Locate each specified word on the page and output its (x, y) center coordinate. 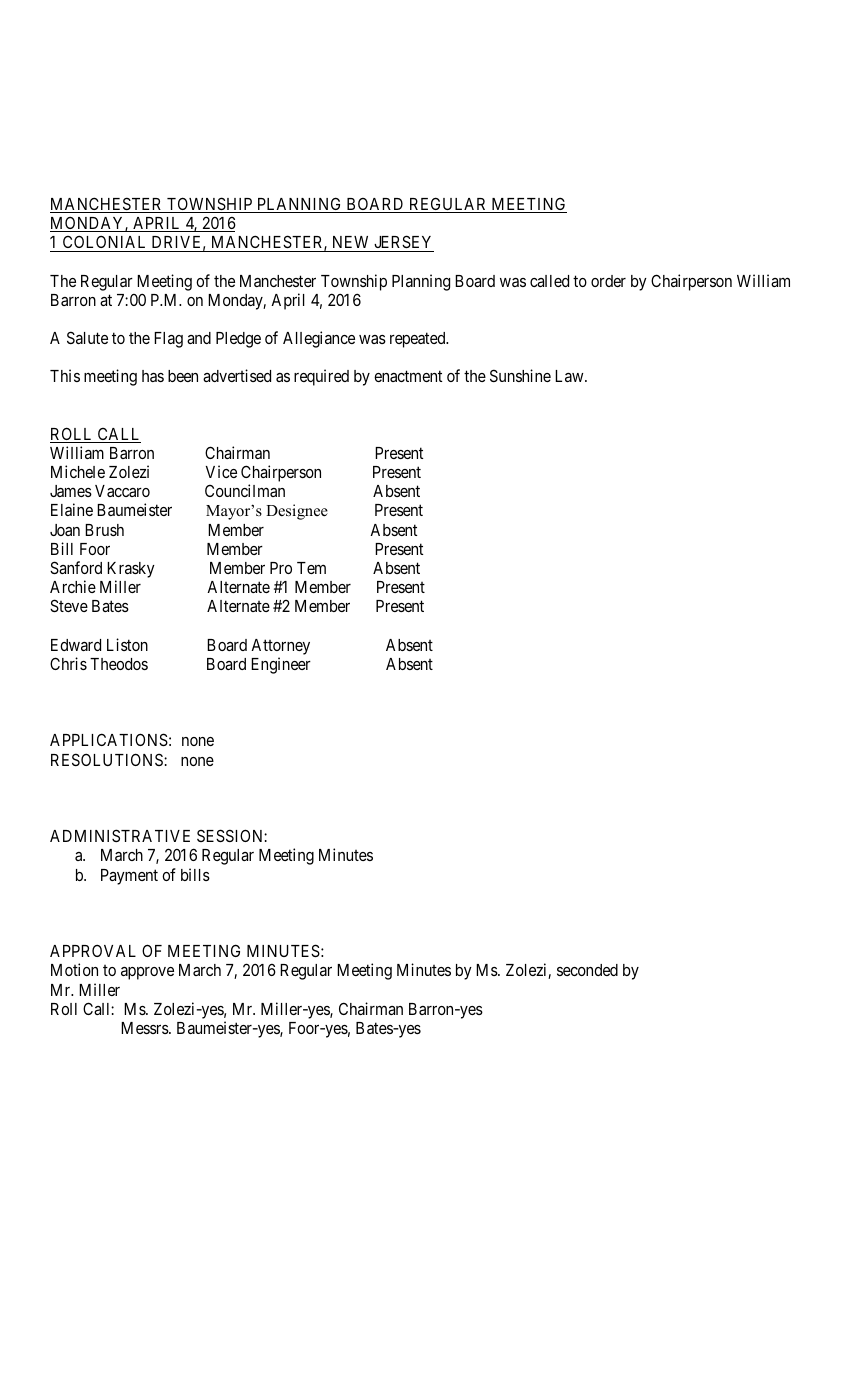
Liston (127, 644)
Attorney (280, 647)
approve (147, 973)
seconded (587, 970)
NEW (350, 242)
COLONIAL (104, 241)
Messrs (145, 1028)
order (608, 281)
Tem (311, 568)
